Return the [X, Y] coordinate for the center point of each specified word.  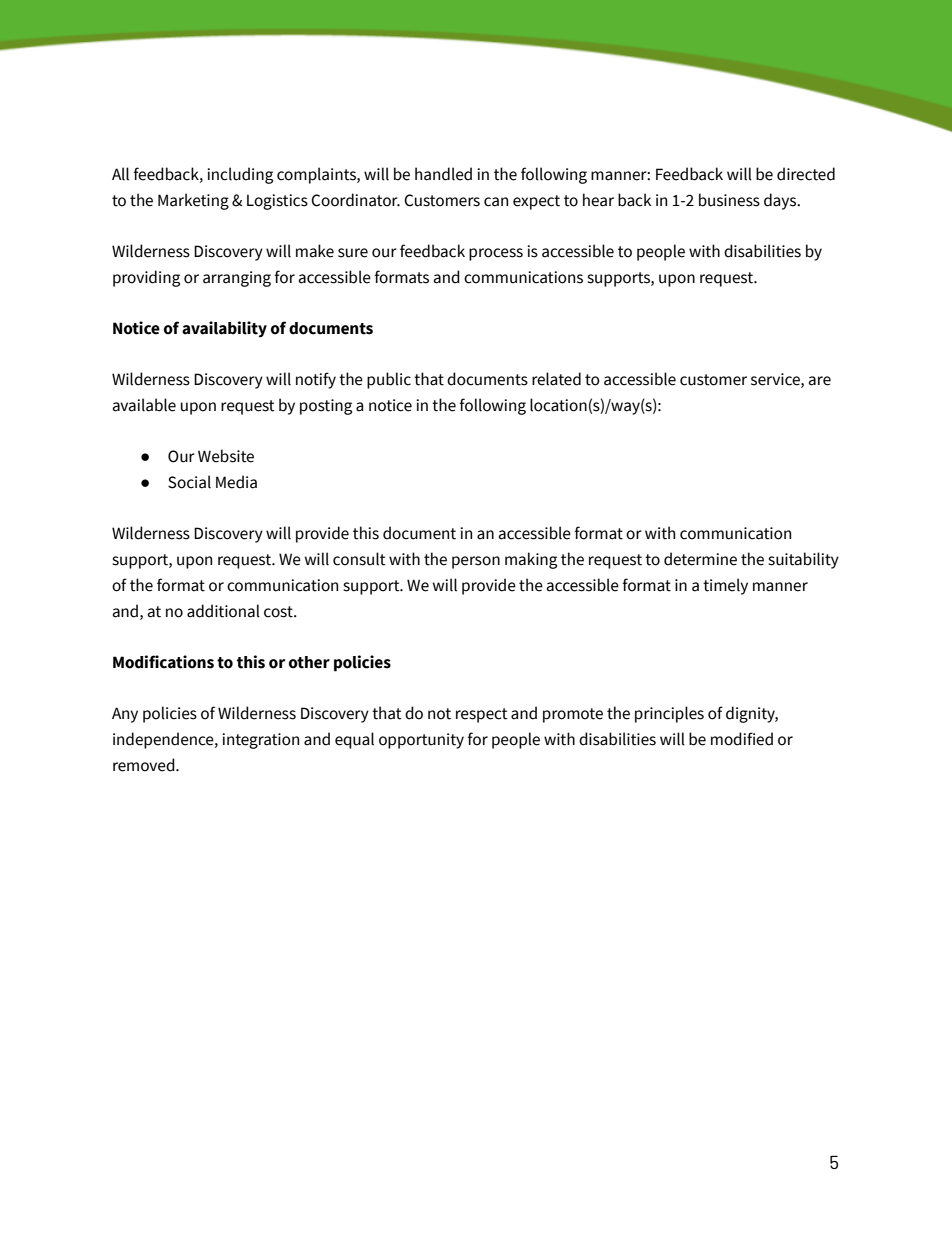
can [496, 202]
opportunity [421, 741]
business [729, 200]
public [389, 380]
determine [700, 559]
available [144, 405]
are [820, 381]
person [476, 562]
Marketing [193, 201]
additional [223, 611]
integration [260, 741]
